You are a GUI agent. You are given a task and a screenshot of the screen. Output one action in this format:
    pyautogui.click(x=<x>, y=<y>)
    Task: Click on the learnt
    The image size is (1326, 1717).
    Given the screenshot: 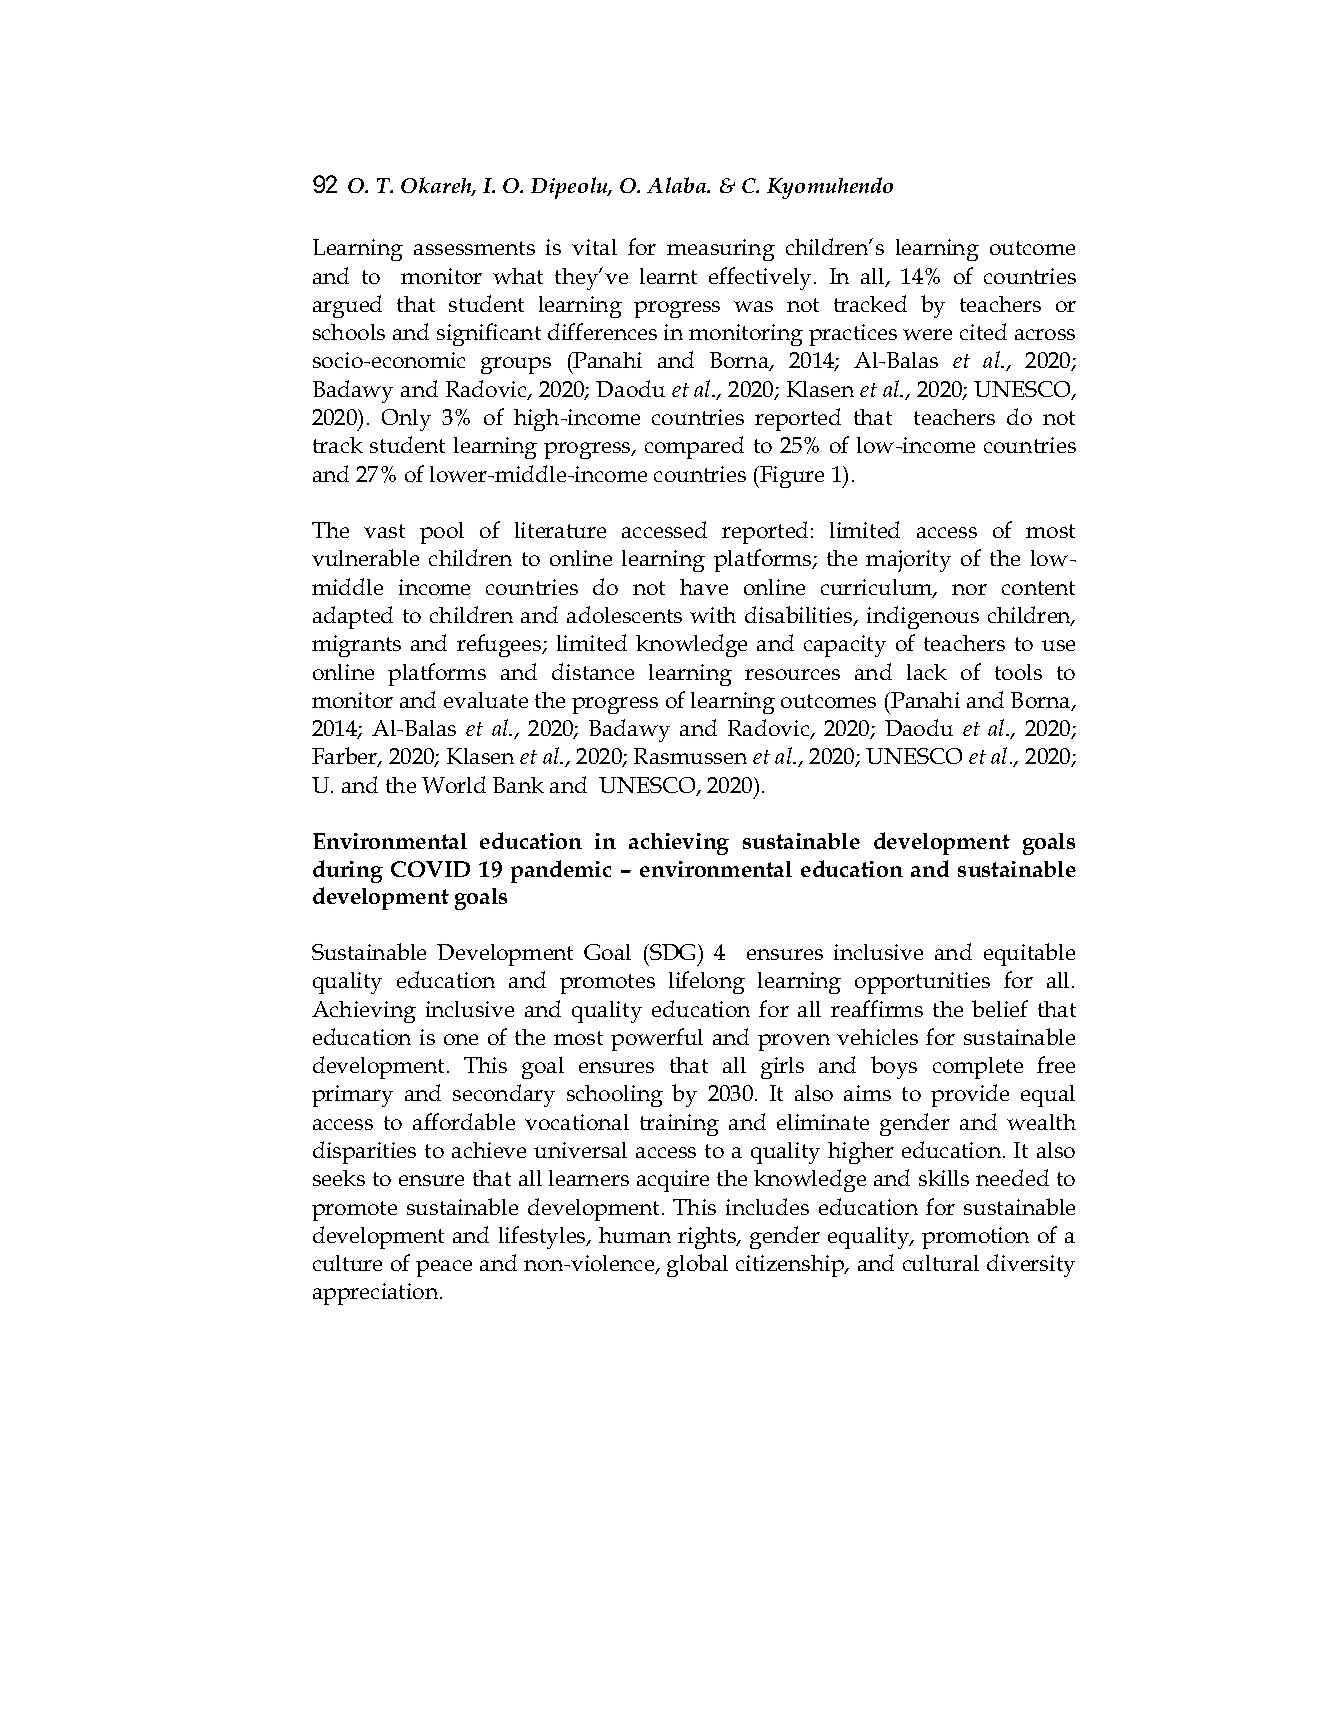 What is the action you would take?
    pyautogui.click(x=668, y=276)
